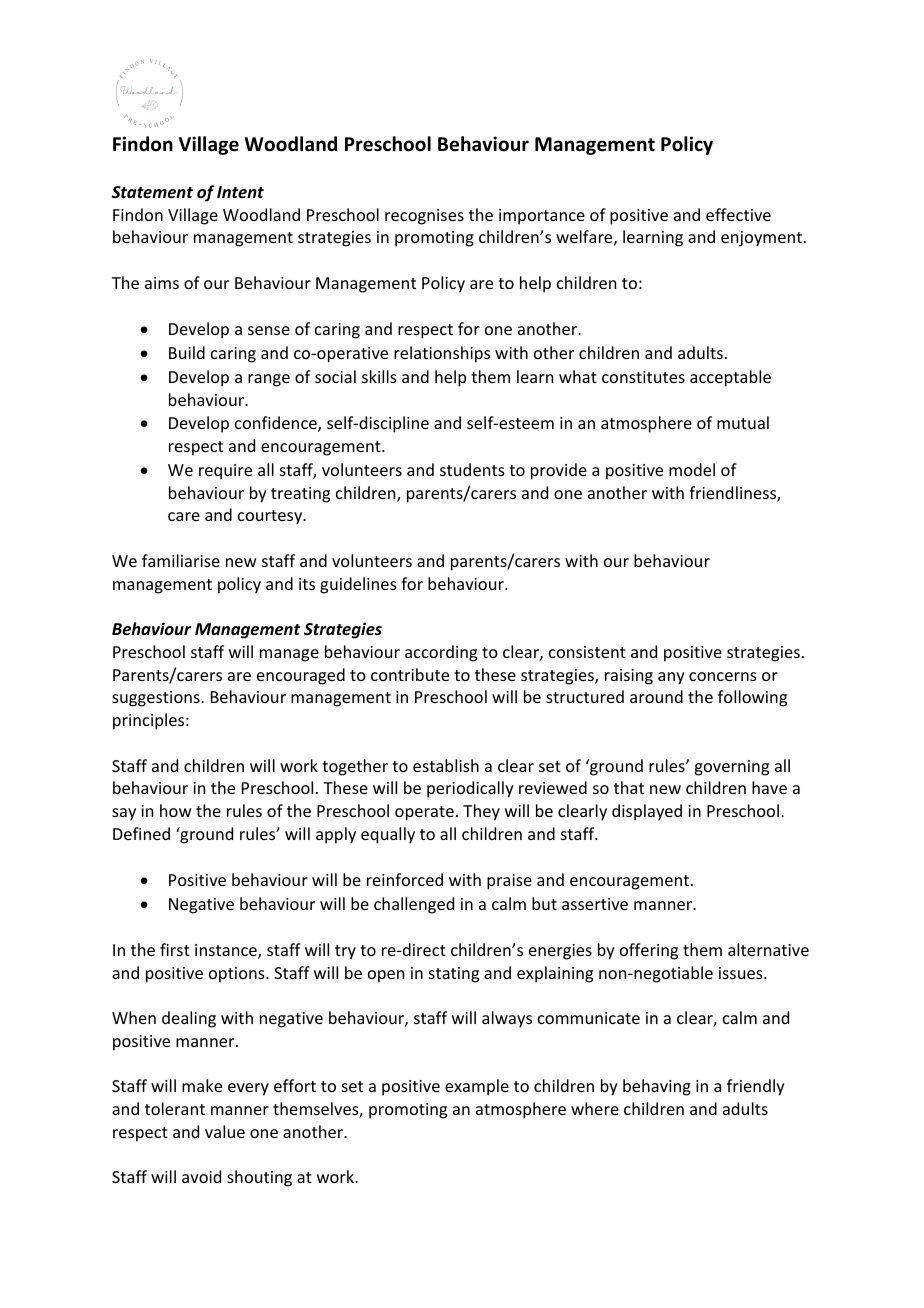  What do you see at coordinates (424, 217) in the page?
I see `recognises` at bounding box center [424, 217].
